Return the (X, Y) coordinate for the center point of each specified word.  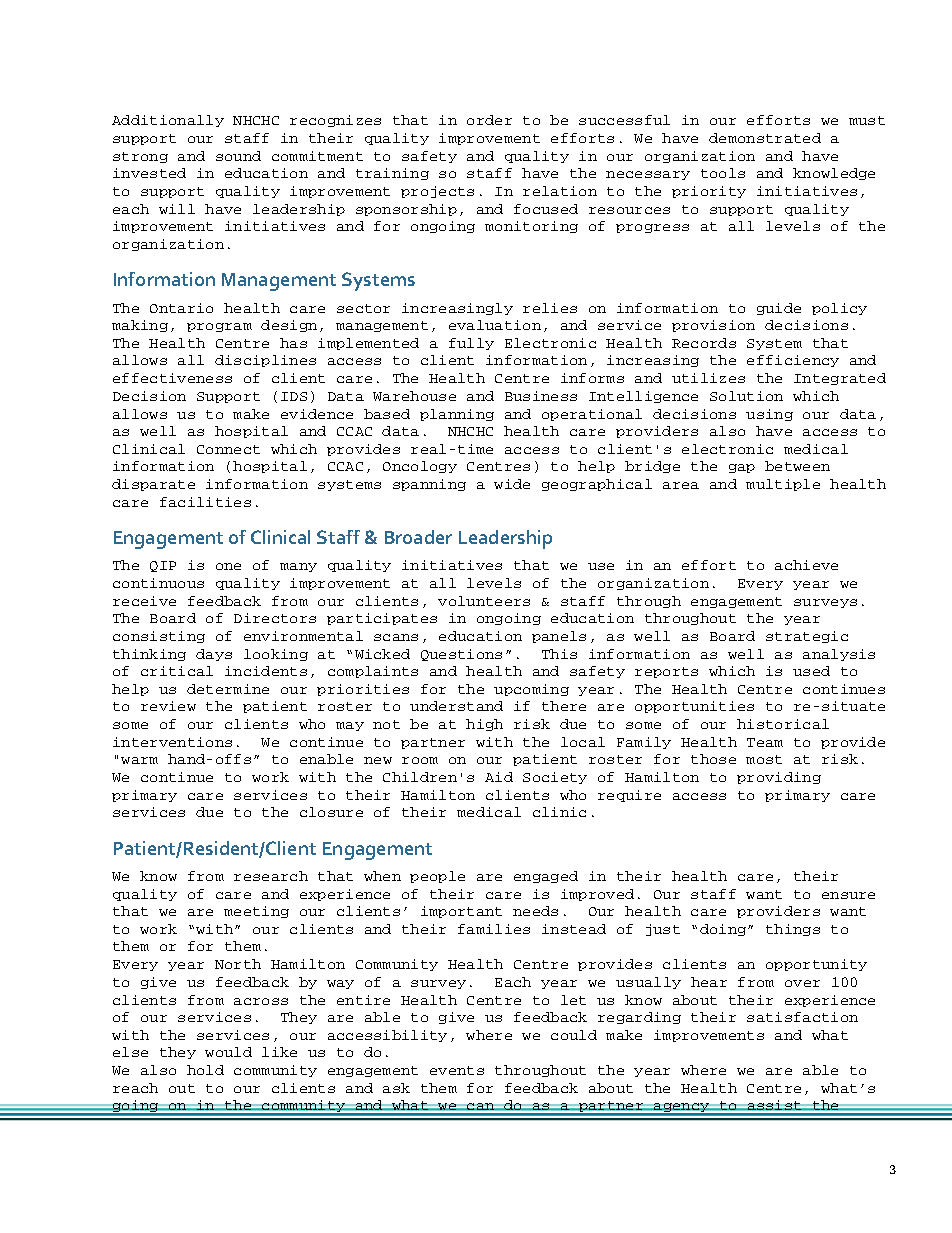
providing (779, 778)
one (228, 566)
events (457, 1070)
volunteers (484, 601)
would (228, 1052)
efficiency (793, 361)
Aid (499, 777)
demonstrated (765, 138)
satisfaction (802, 1017)
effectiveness (172, 378)
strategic (807, 637)
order (489, 120)
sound (238, 156)
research (271, 876)
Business (541, 396)
